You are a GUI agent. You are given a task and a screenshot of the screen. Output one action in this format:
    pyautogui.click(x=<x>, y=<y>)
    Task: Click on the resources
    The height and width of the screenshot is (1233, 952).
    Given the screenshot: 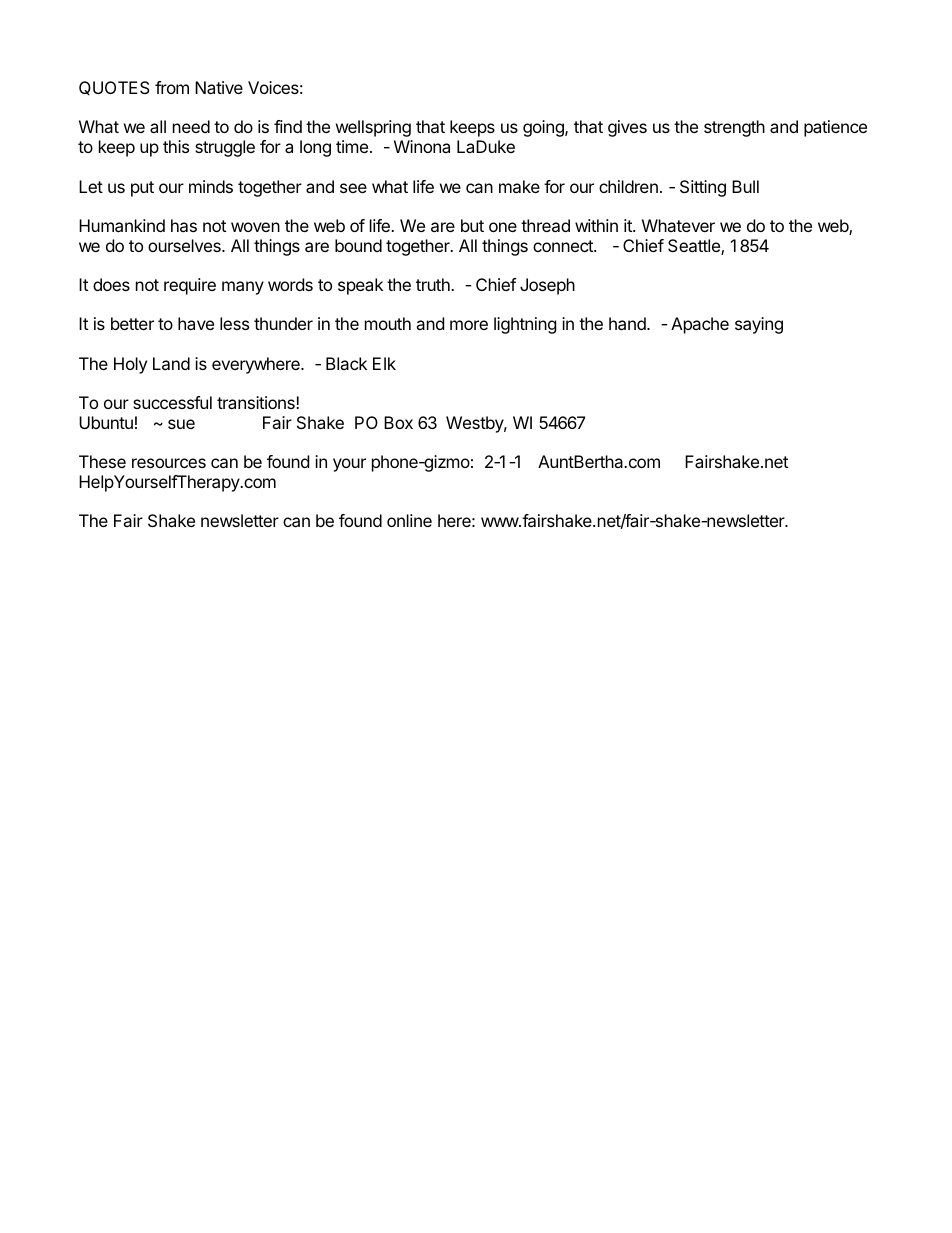 What is the action you would take?
    pyautogui.click(x=169, y=463)
